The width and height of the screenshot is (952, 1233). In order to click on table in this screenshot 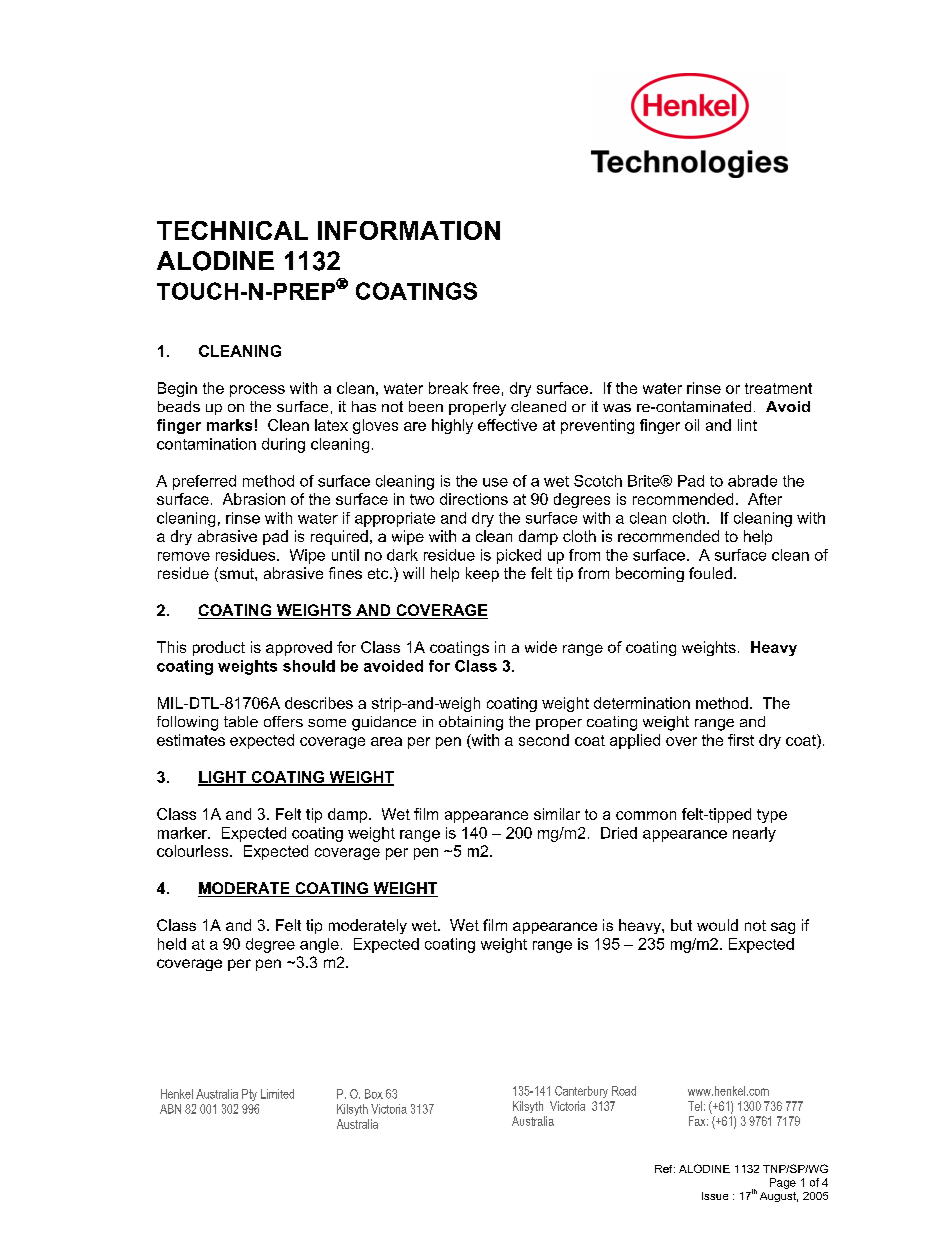, I will do `click(241, 721)`.
